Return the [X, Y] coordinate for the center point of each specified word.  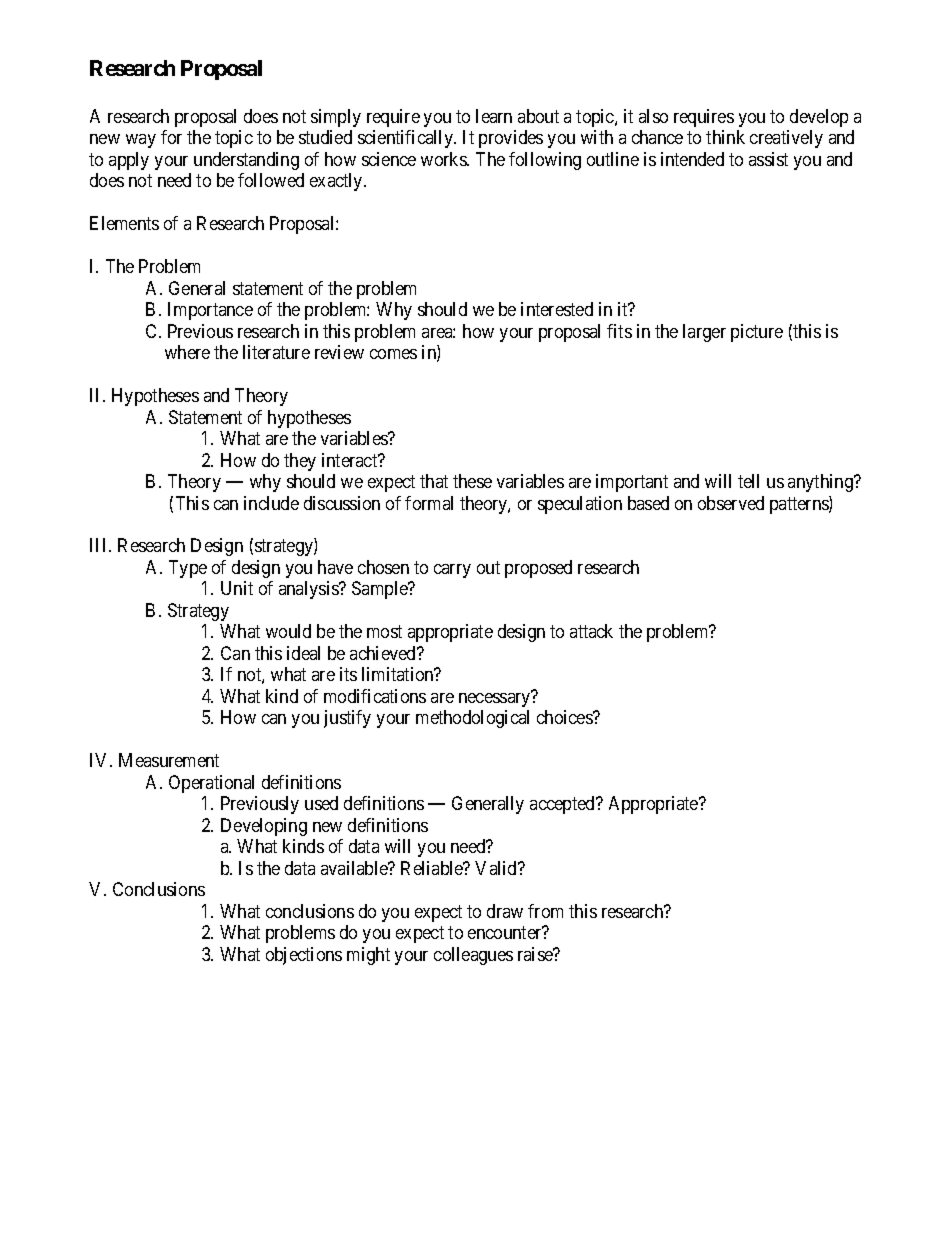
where [187, 352]
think [725, 137]
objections [304, 956]
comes [393, 354]
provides [511, 139]
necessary [495, 699]
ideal [303, 653]
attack [591, 631]
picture [757, 333]
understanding [246, 161]
